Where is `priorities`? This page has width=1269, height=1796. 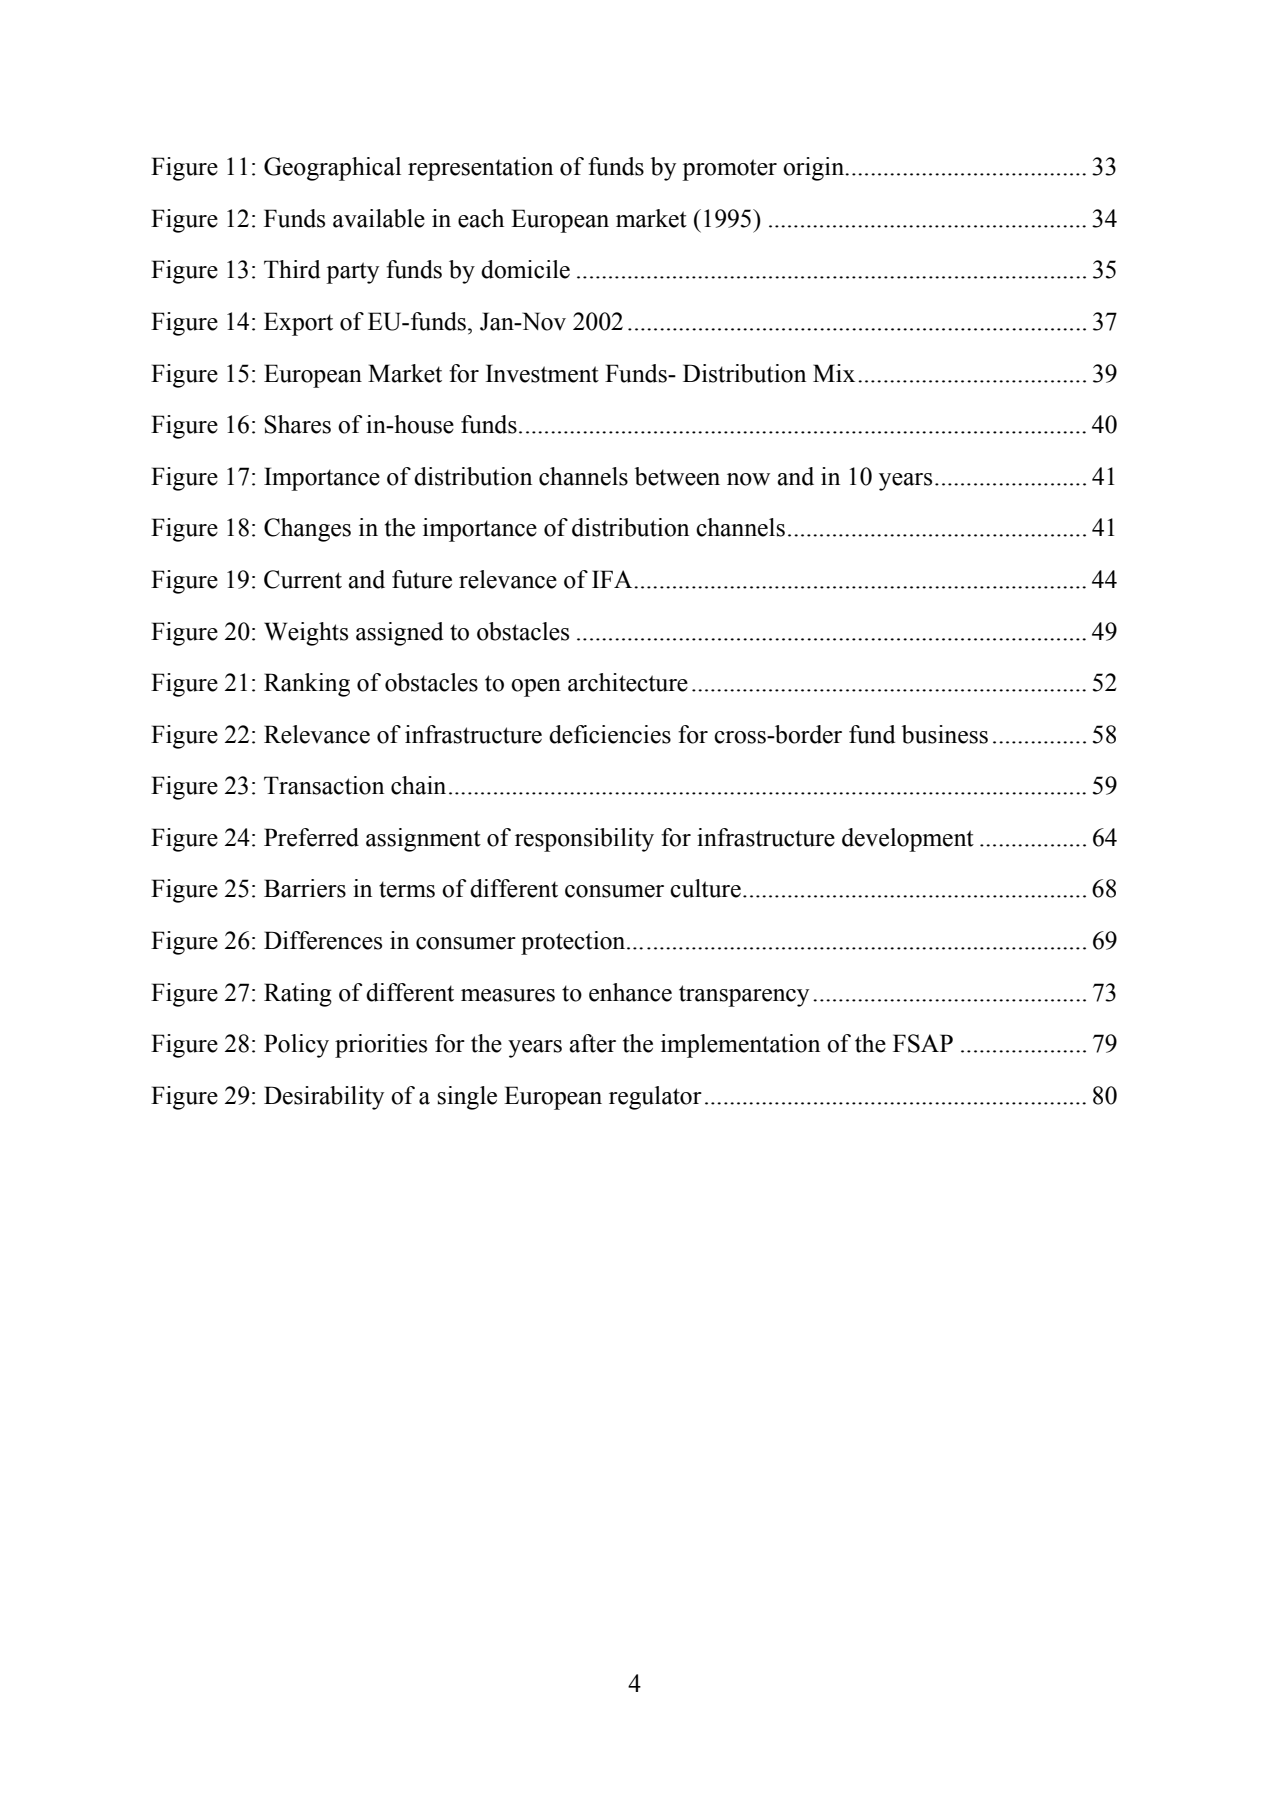
priorities is located at coordinates (381, 1046).
